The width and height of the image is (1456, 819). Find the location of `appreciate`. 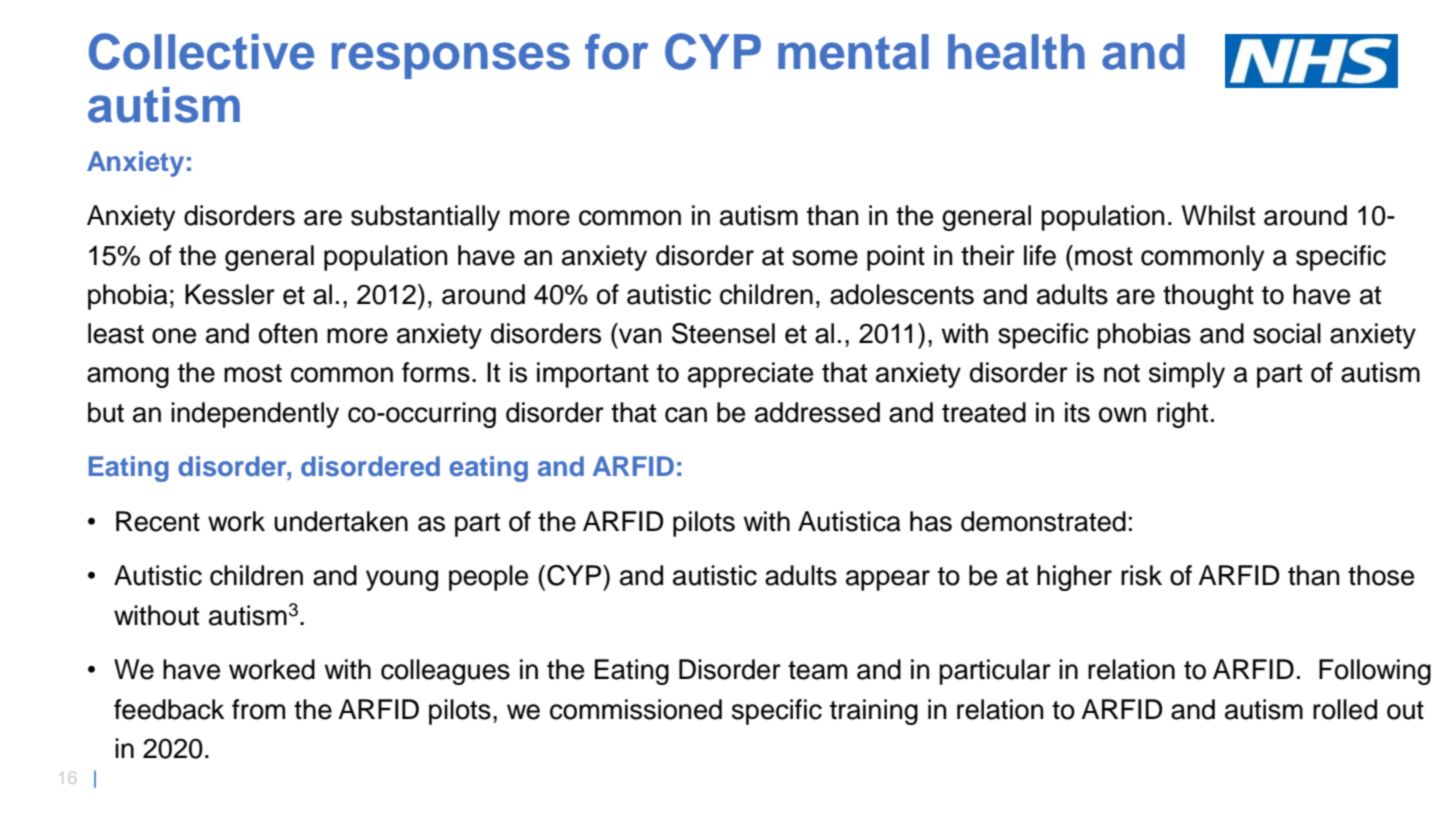

appreciate is located at coordinates (750, 375).
